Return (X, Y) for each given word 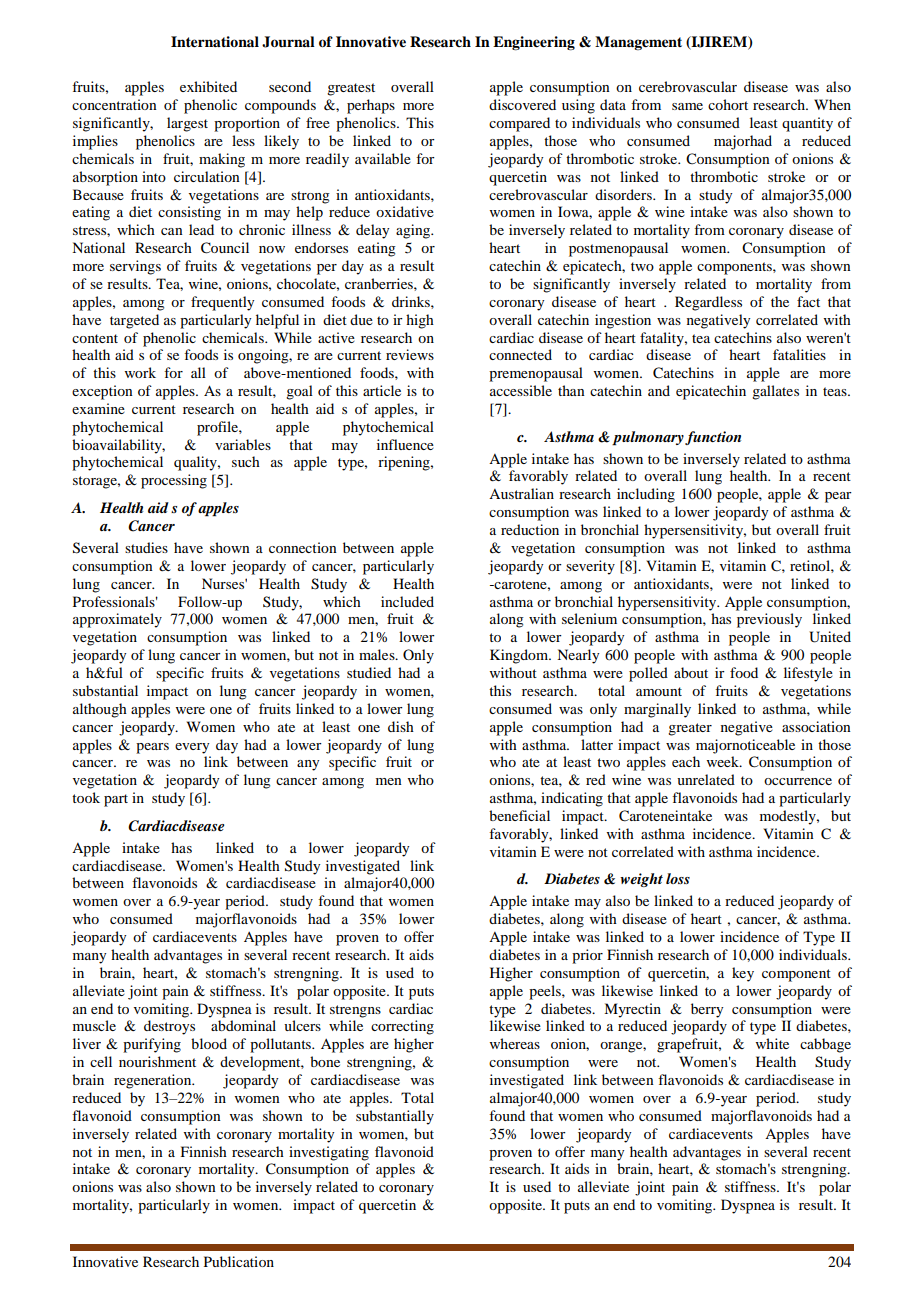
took (86, 797)
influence (405, 444)
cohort (728, 104)
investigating (329, 1153)
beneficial (519, 815)
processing (174, 481)
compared (519, 124)
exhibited (208, 86)
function (713, 438)
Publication (239, 1261)
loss (678, 878)
